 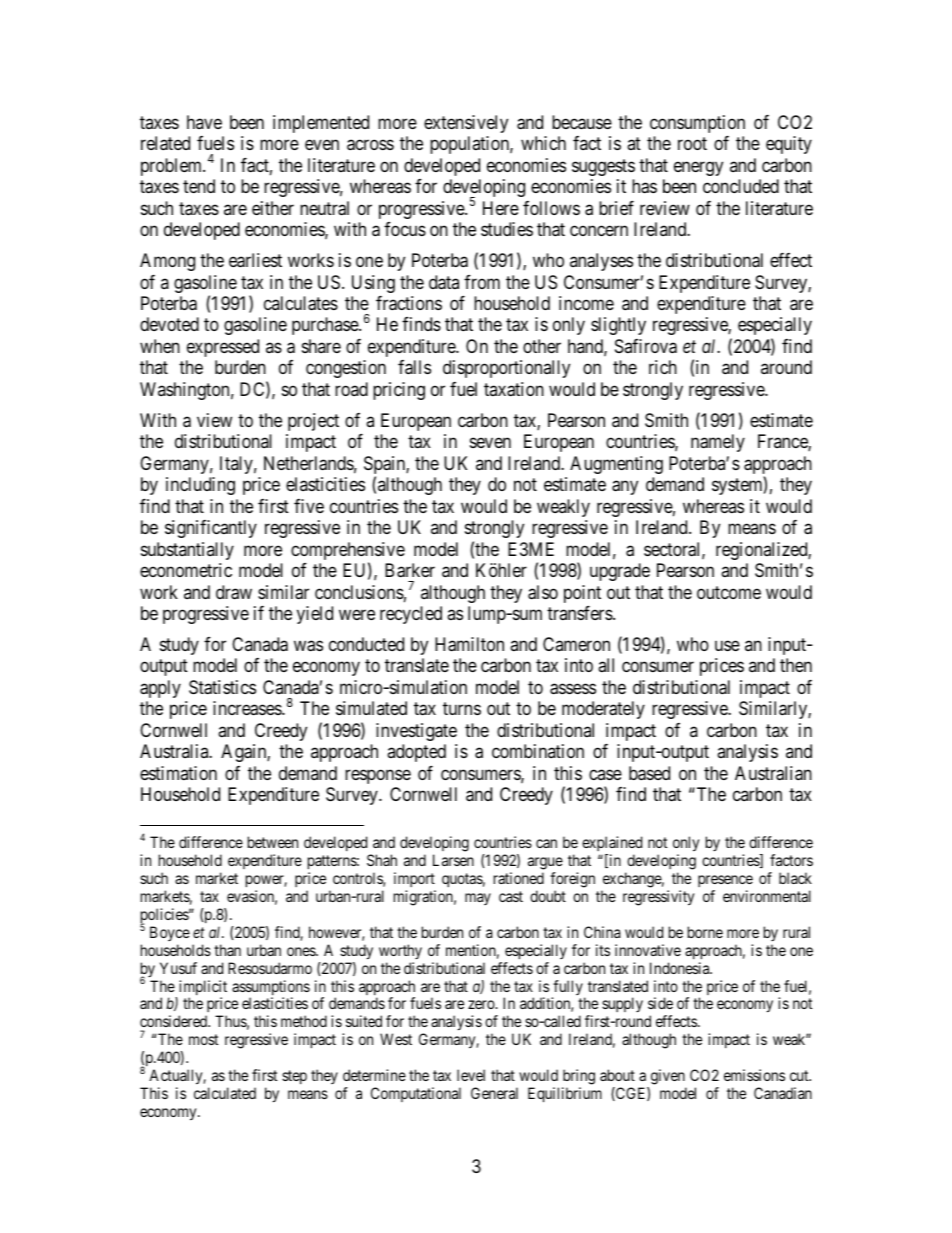 I want to click on extensively, so click(x=466, y=124).
